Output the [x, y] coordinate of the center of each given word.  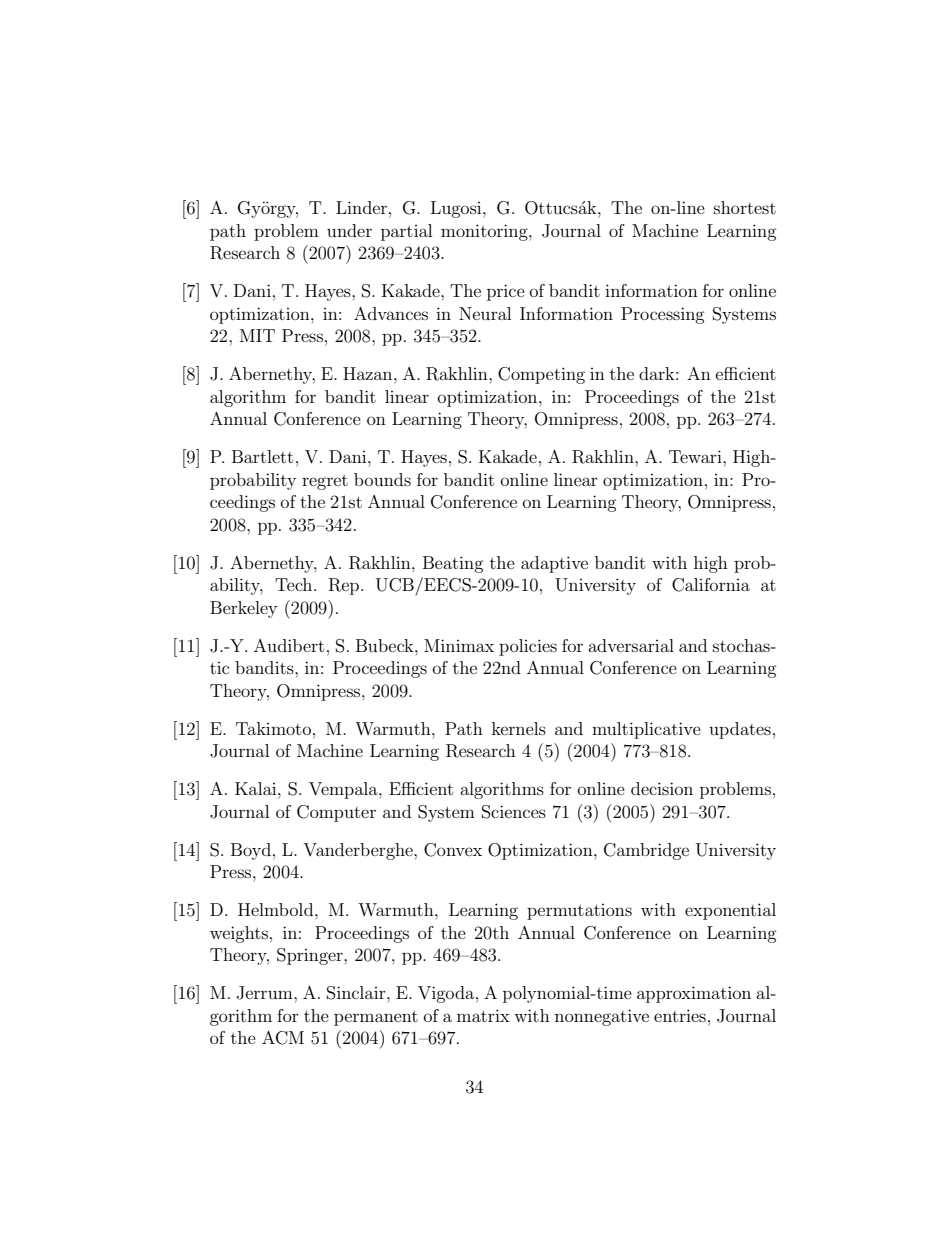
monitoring [485, 232]
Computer [336, 813]
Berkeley [243, 609]
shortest [745, 207]
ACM [283, 1038]
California [711, 585]
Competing [541, 375]
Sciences [514, 812]
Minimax [459, 645]
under [349, 230]
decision [662, 788]
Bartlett [262, 456]
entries [680, 1015]
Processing [663, 315]
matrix [483, 1015]
